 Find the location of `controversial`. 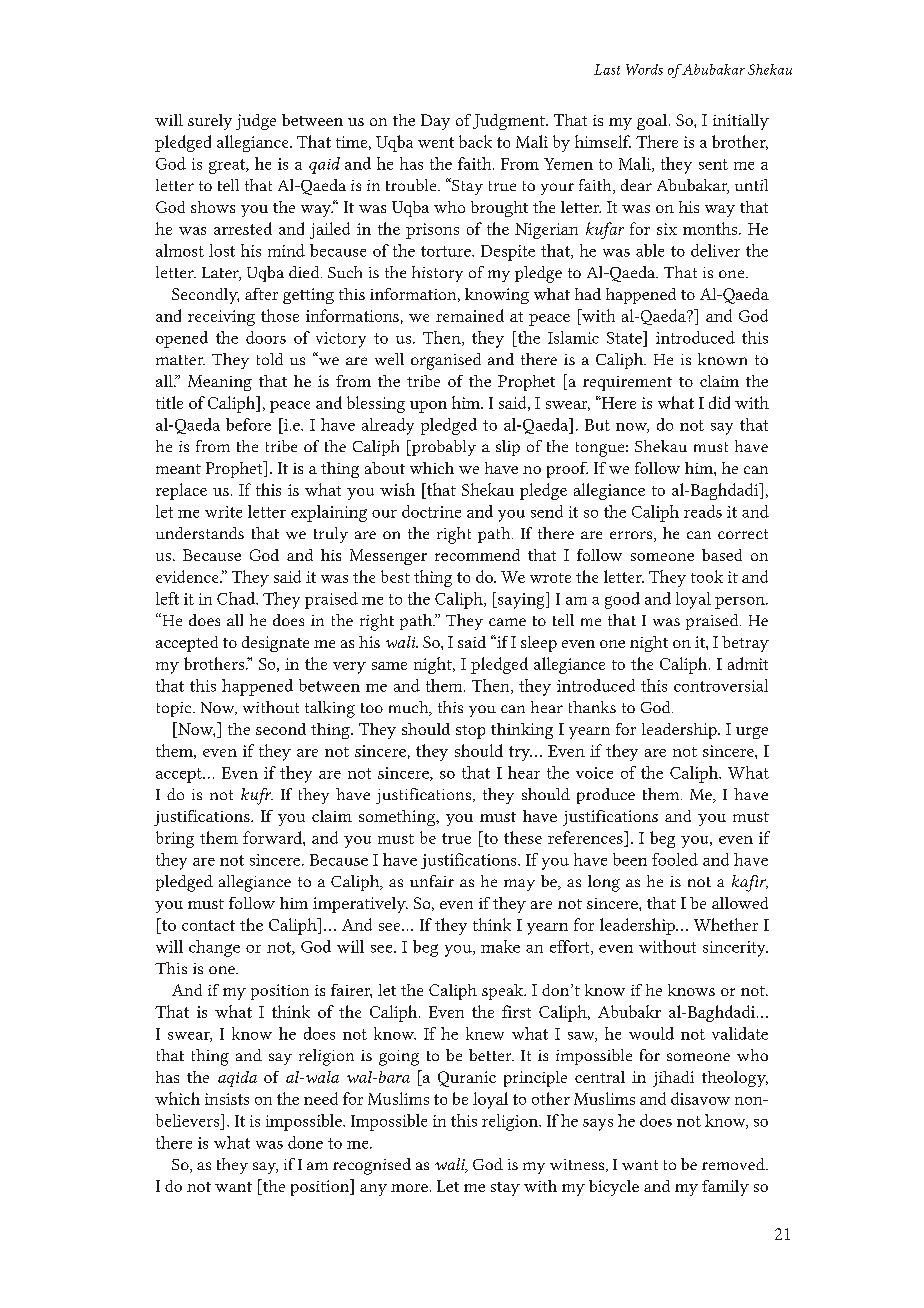

controversial is located at coordinates (721, 685).
